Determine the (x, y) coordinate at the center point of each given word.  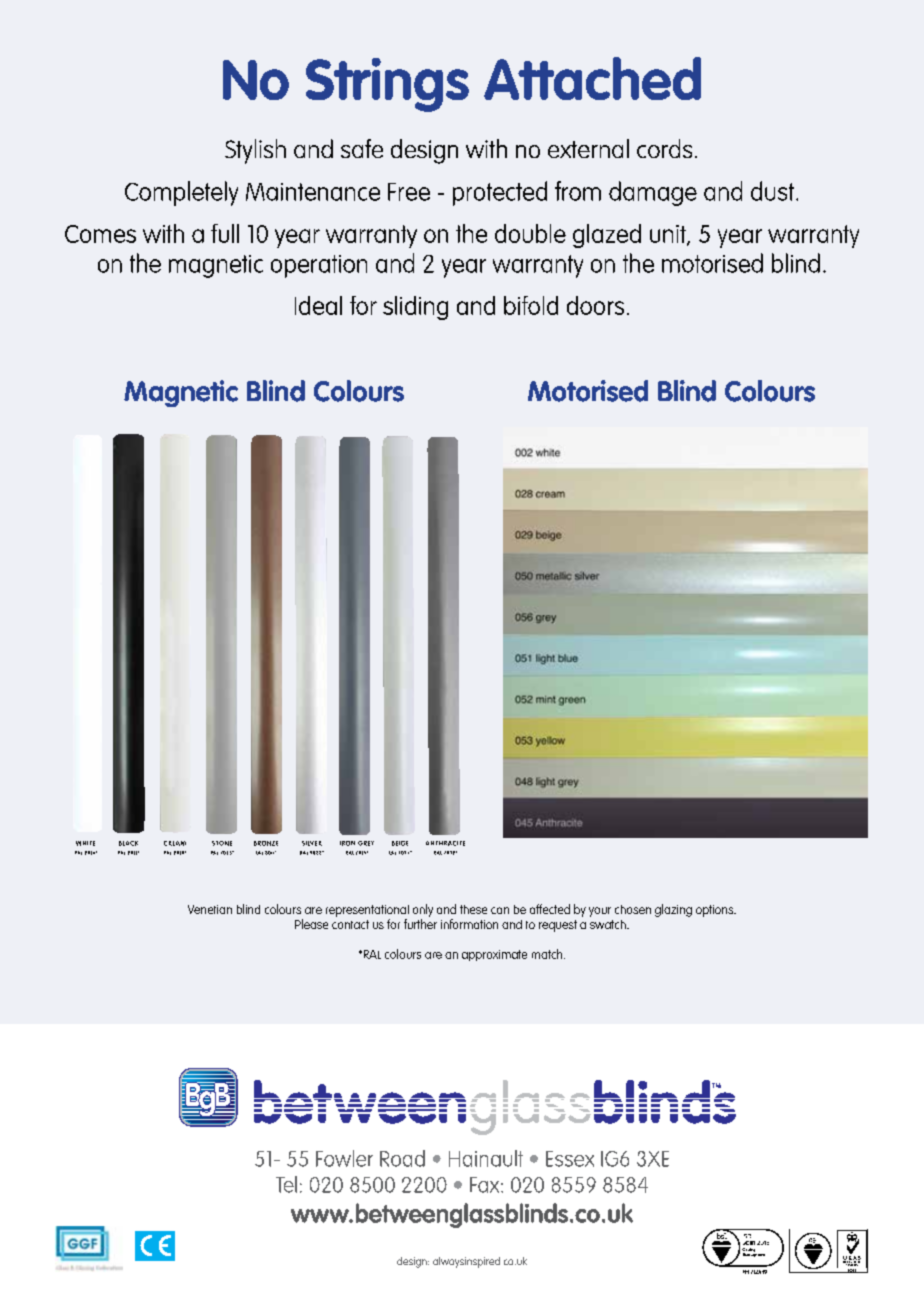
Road (402, 1158)
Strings (387, 85)
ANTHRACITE (445, 843)
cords (664, 148)
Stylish (255, 151)
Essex (570, 1159)
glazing (673, 910)
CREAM (175, 843)
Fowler (344, 1158)
